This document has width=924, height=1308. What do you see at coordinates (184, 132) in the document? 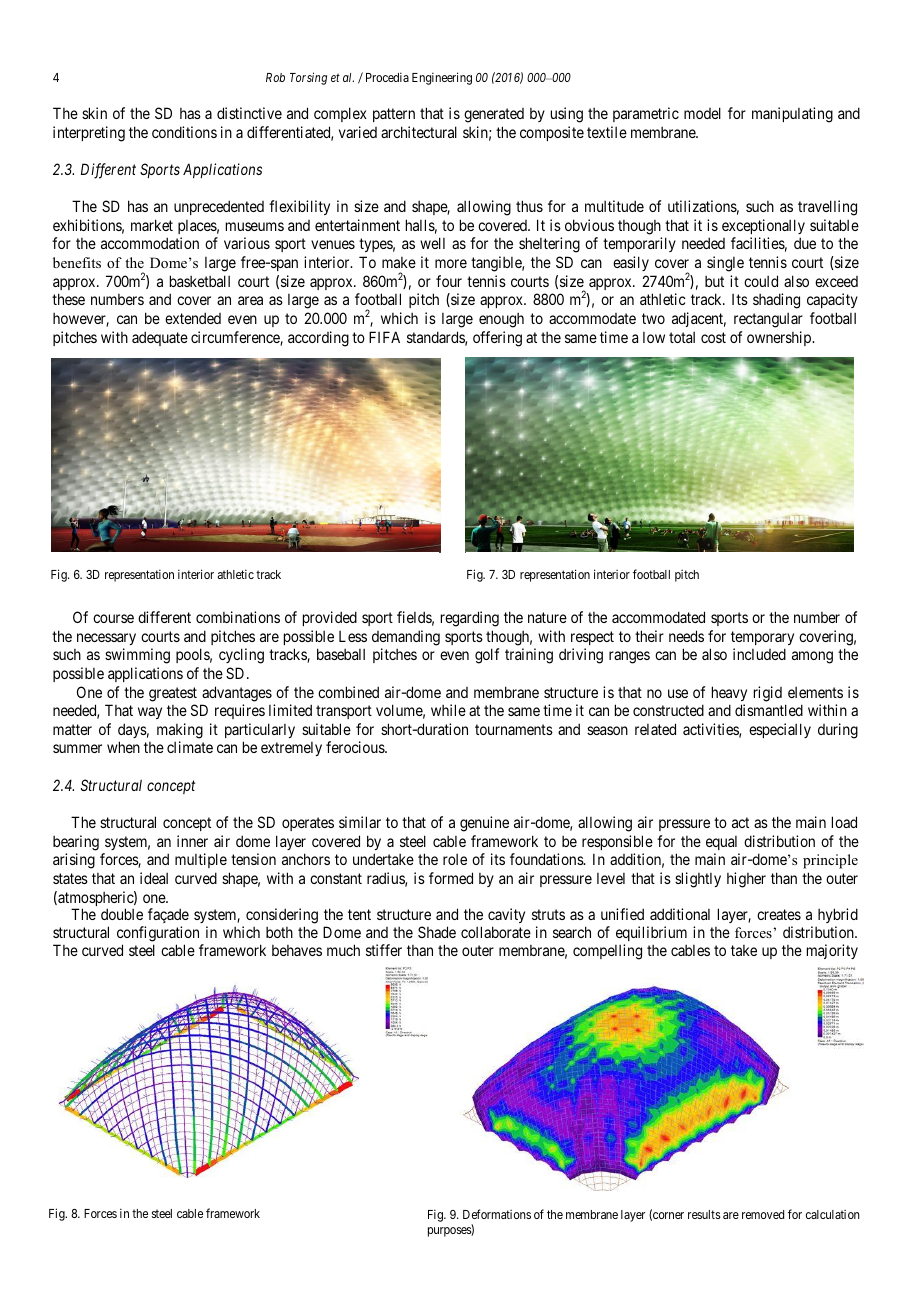
I see `conditions` at bounding box center [184, 132].
